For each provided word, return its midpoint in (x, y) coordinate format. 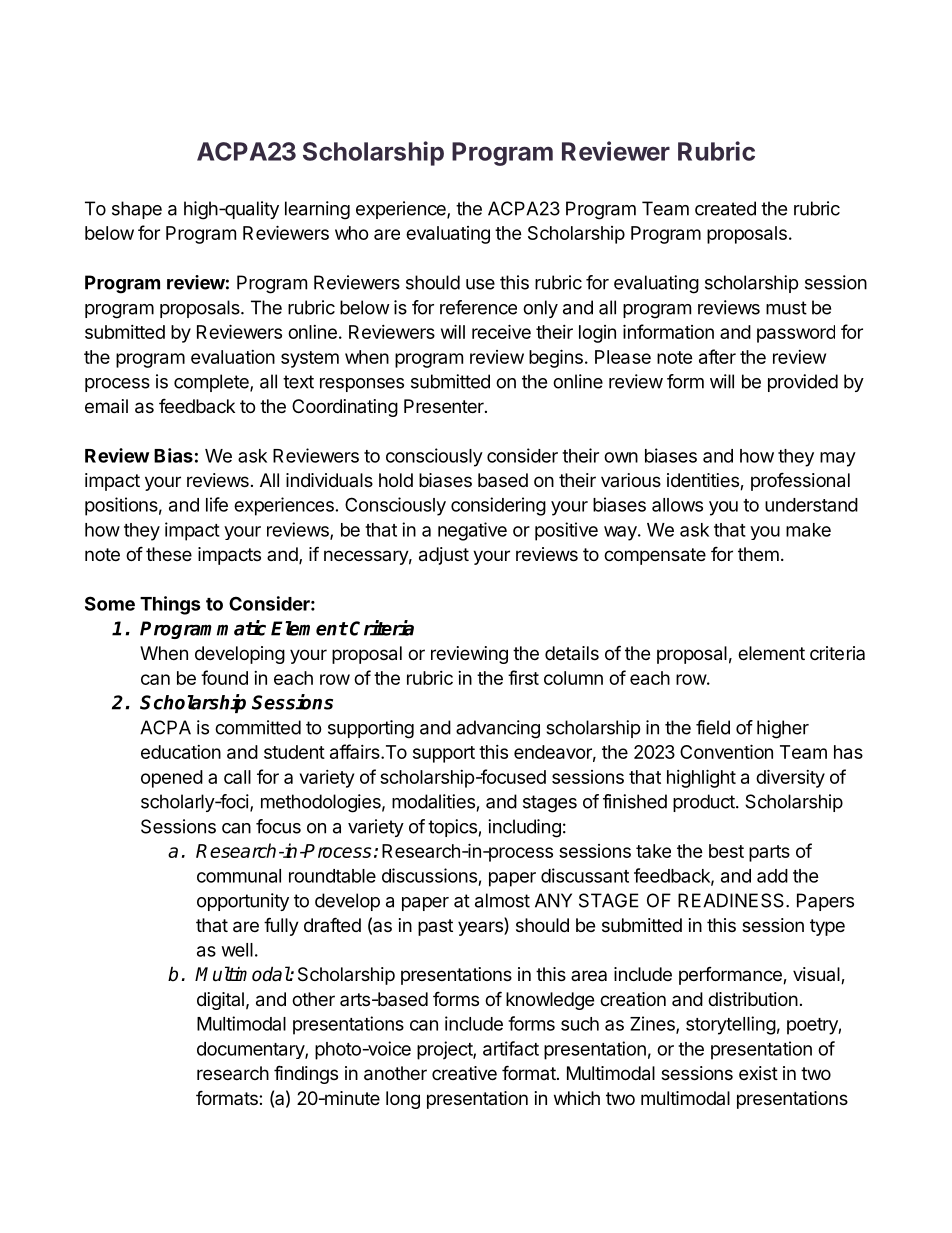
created (725, 208)
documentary (251, 1050)
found (224, 677)
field (713, 727)
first (523, 677)
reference (478, 307)
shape (137, 210)
